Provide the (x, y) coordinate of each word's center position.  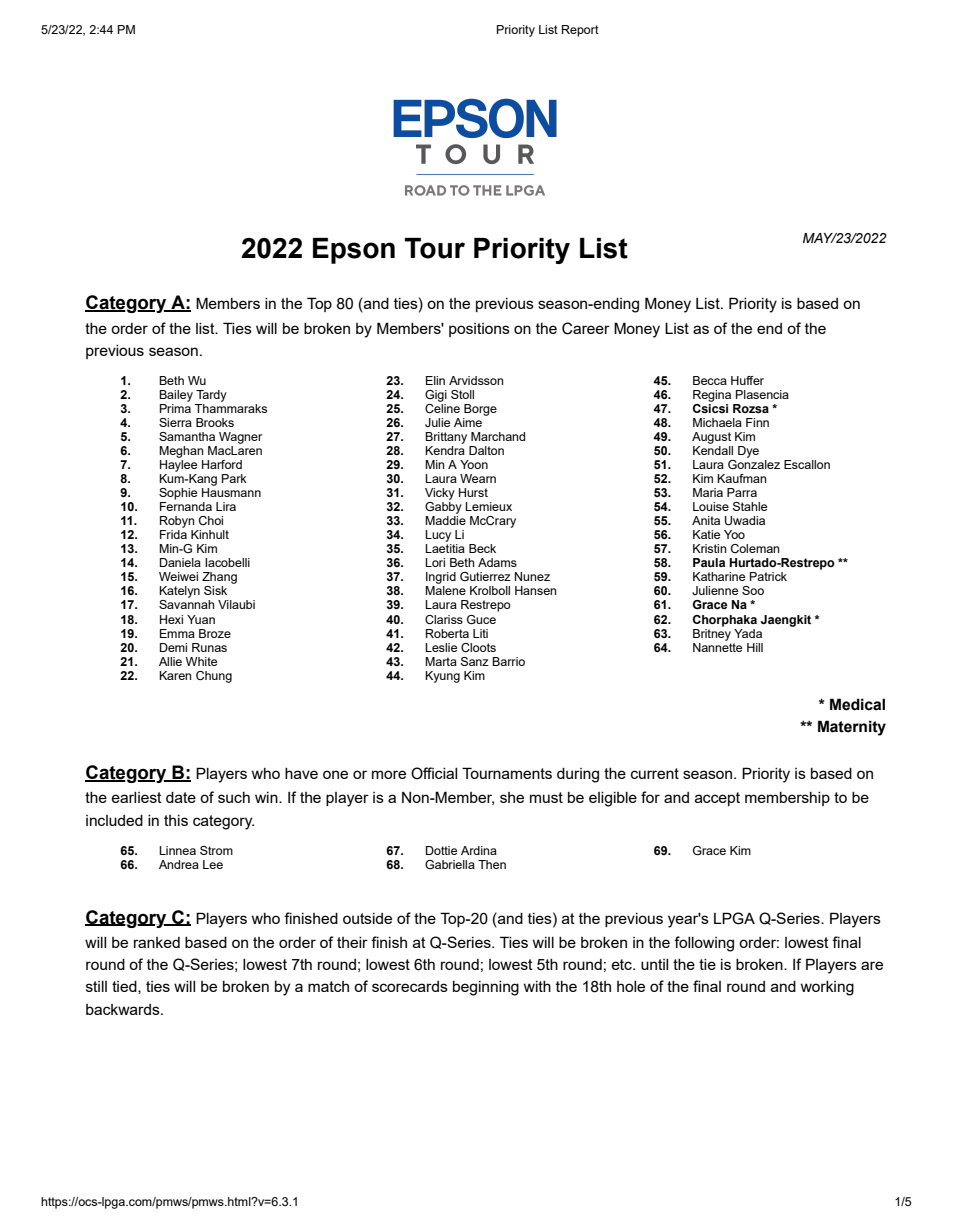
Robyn (177, 522)
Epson (354, 251)
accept (717, 799)
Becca (710, 380)
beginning (486, 988)
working (827, 988)
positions (479, 330)
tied (125, 987)
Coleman (755, 548)
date (181, 797)
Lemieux (488, 506)
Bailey (176, 396)
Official (434, 773)
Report (580, 31)
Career (586, 328)
